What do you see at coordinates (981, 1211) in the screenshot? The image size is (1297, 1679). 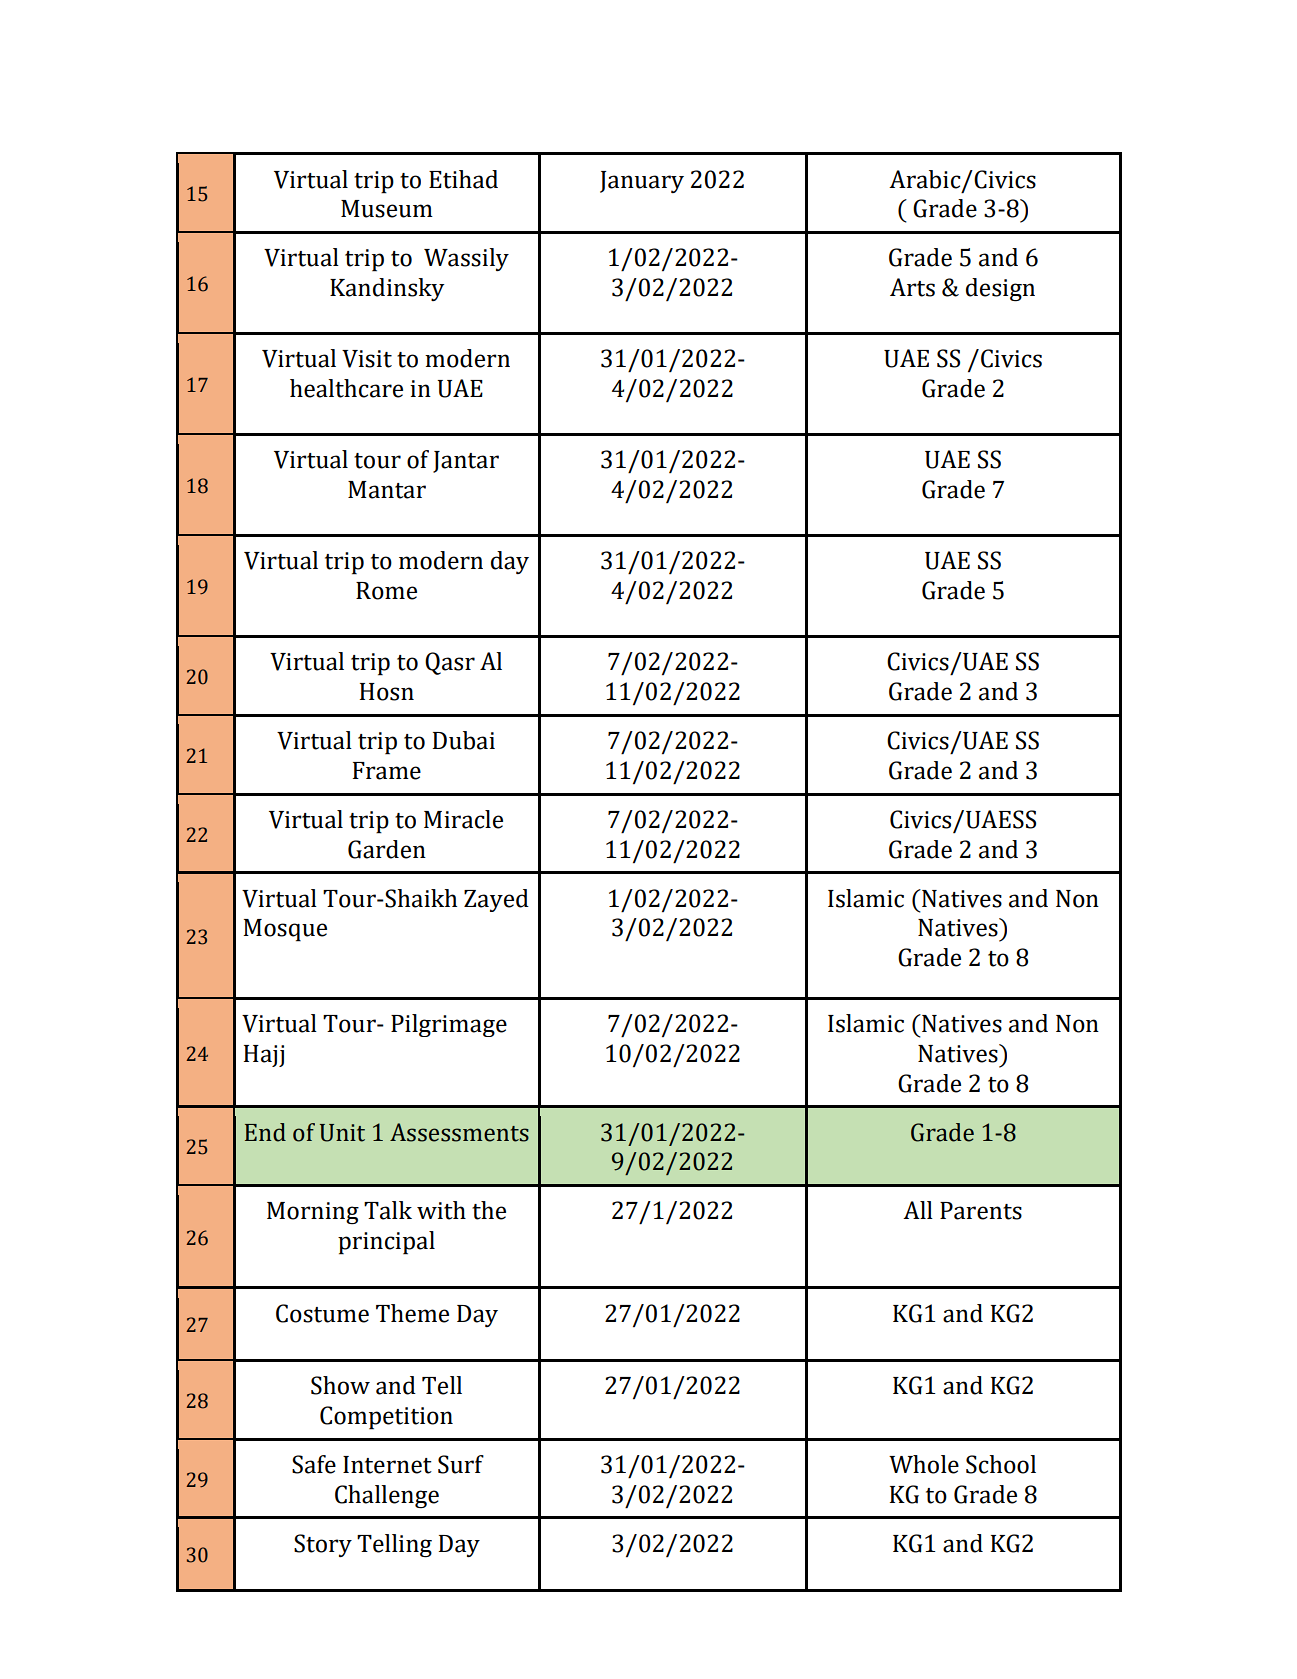 I see `Parents` at bounding box center [981, 1211].
